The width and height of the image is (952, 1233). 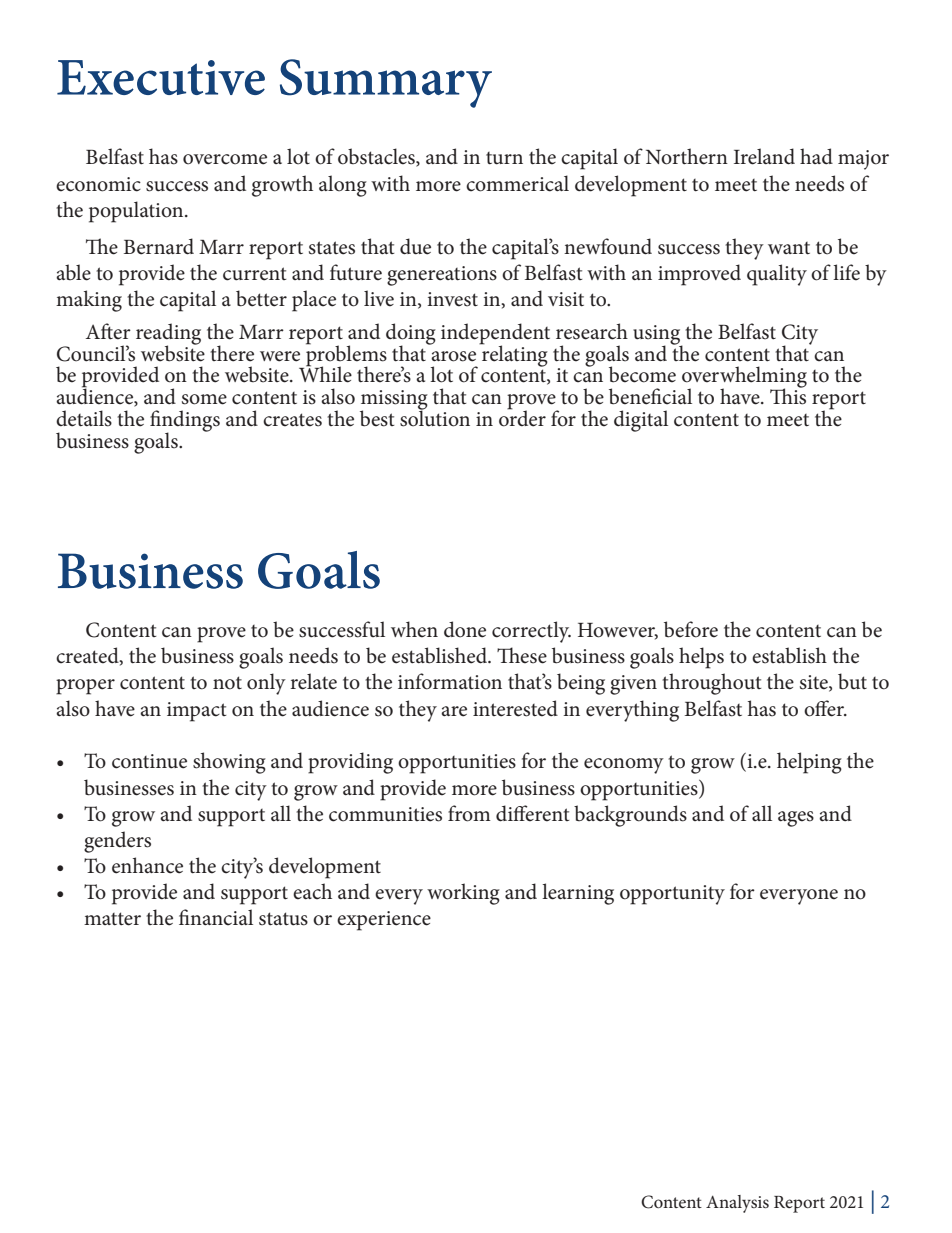 What do you see at coordinates (796, 819) in the image?
I see `ages` at bounding box center [796, 819].
